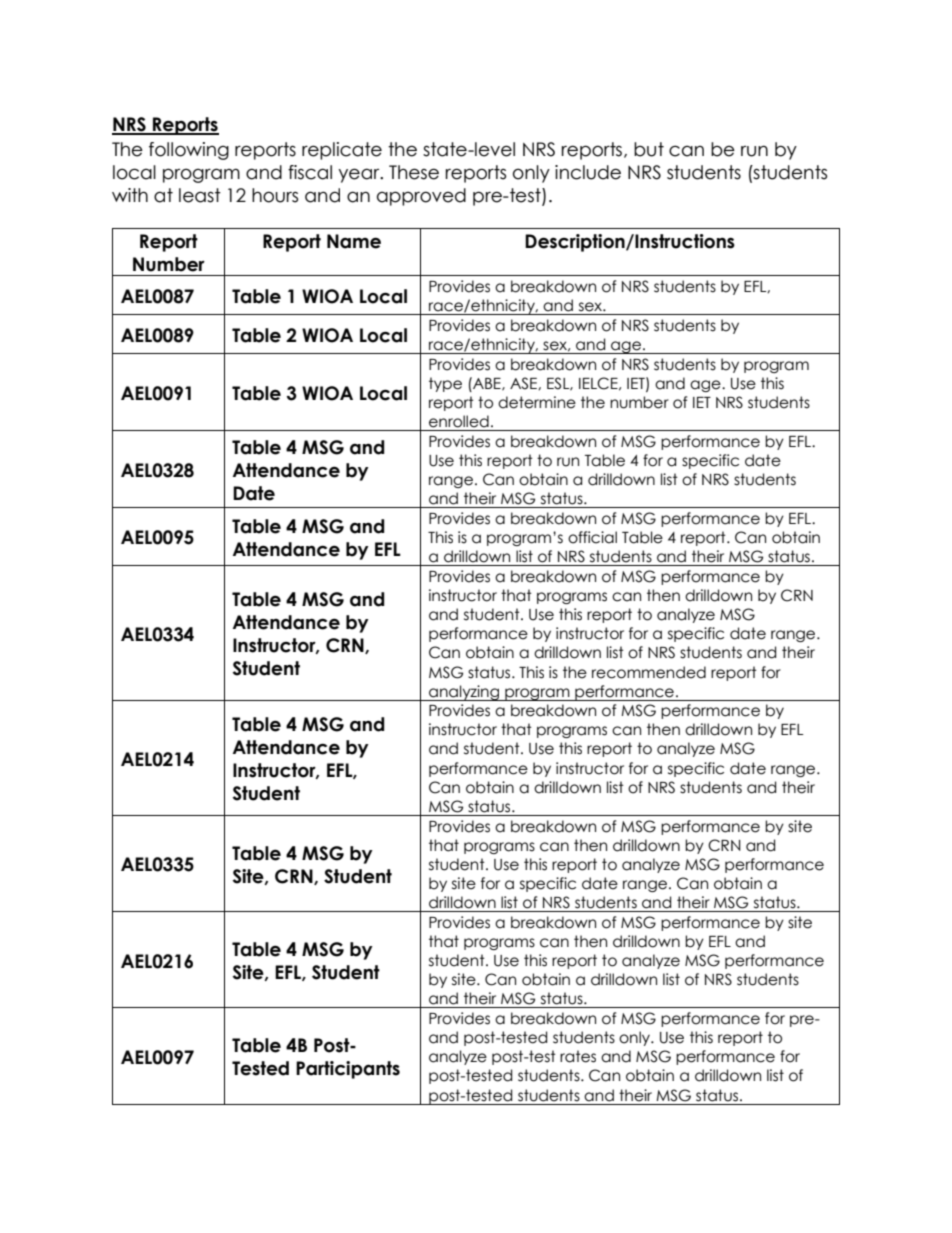 This screenshot has height=1233, width=952. What do you see at coordinates (414, 172) in the screenshot?
I see `These` at bounding box center [414, 172].
